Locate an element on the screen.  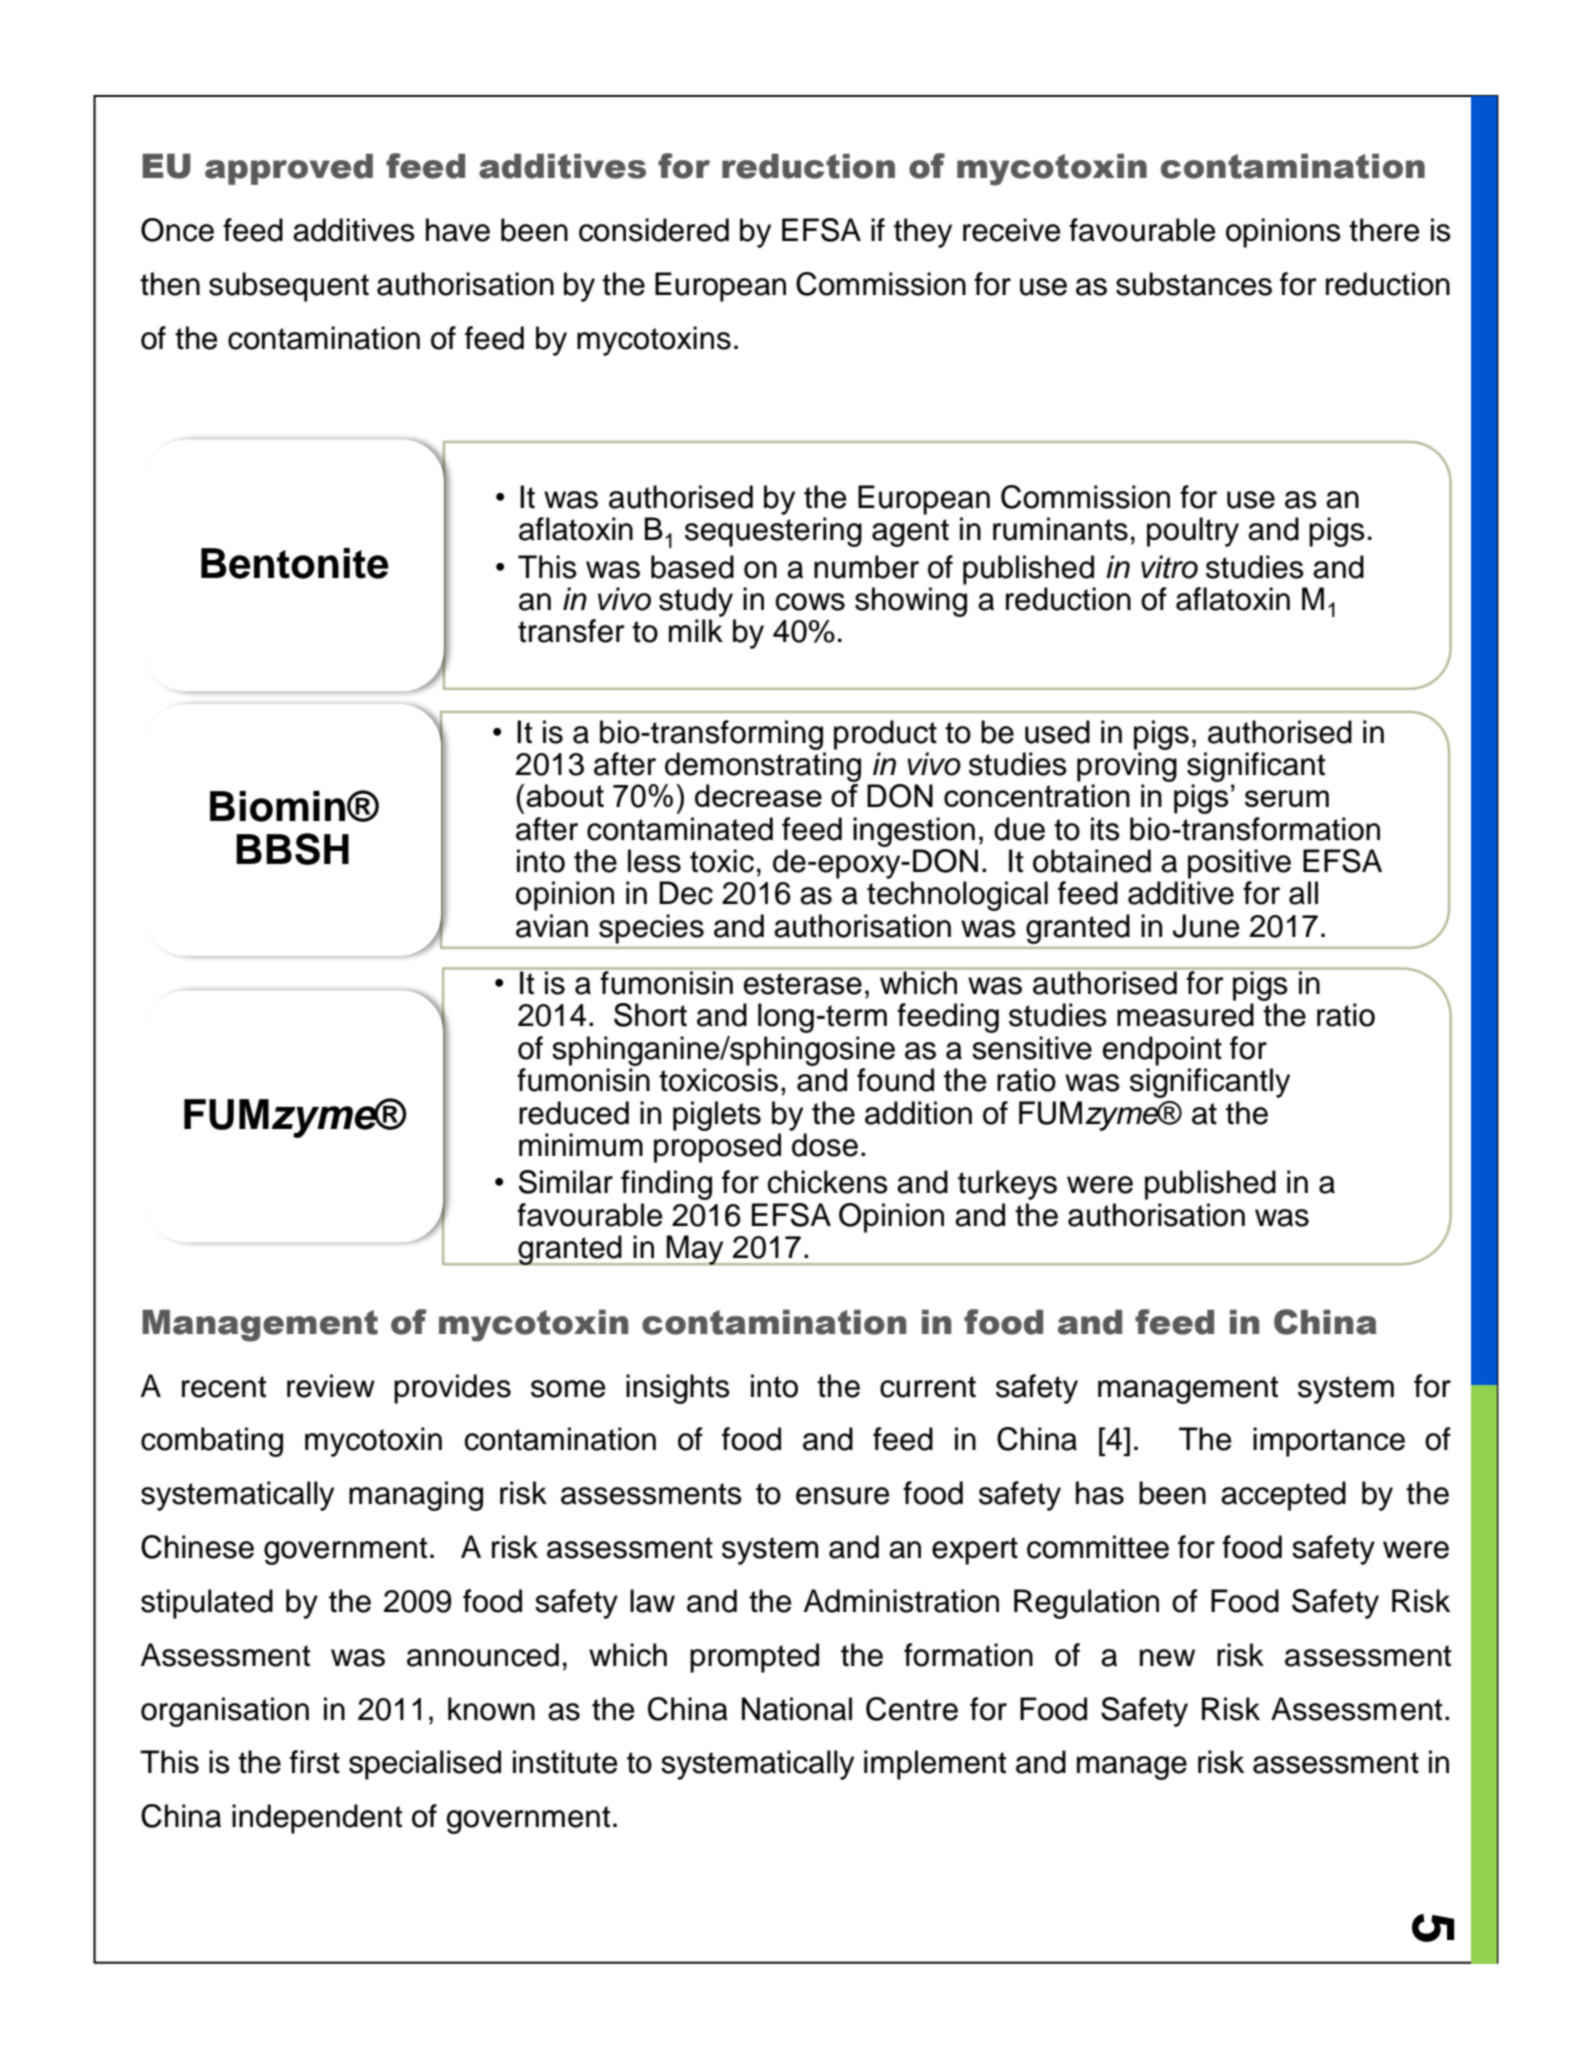
insights is located at coordinates (678, 1389).
